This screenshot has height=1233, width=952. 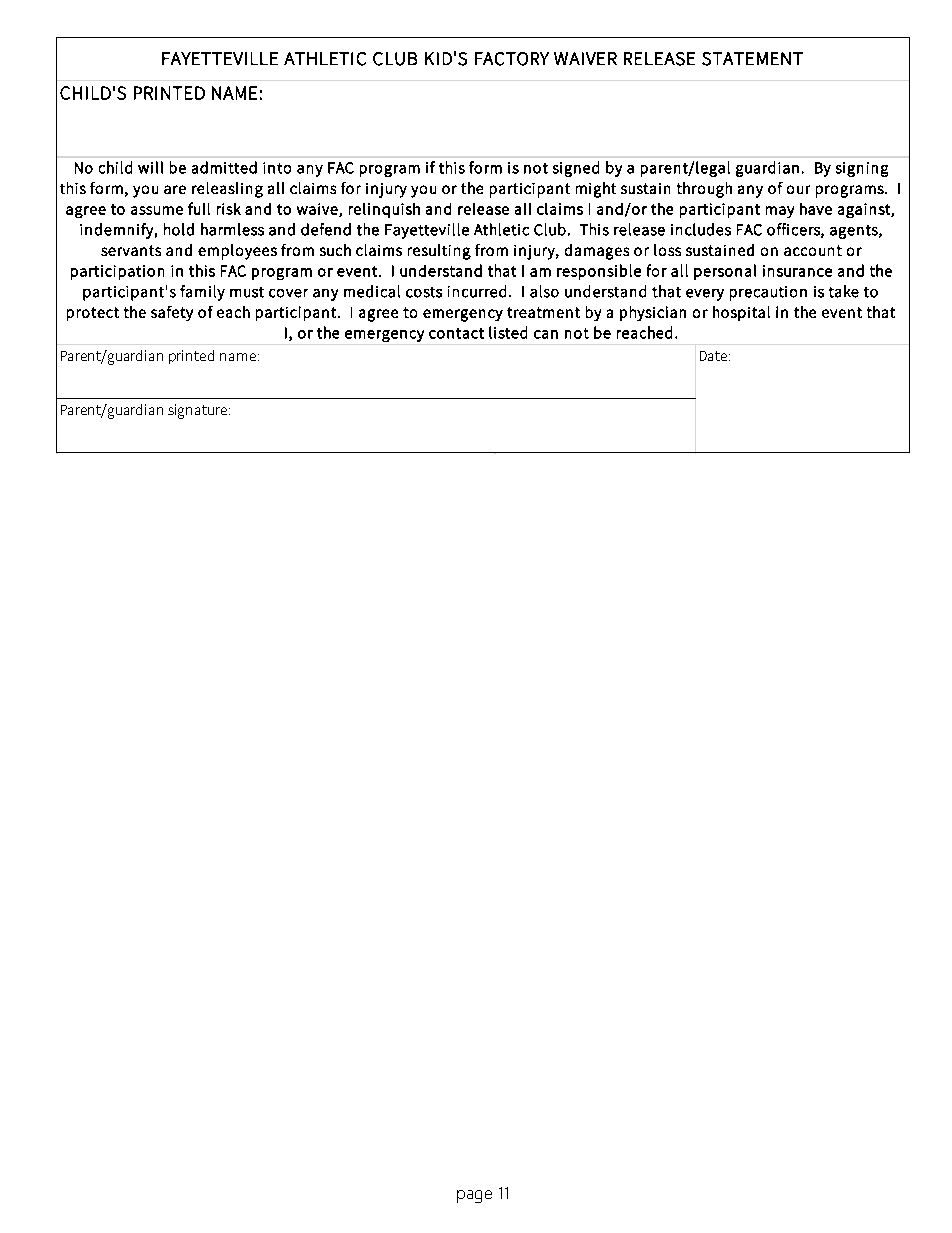 I want to click on signature, so click(x=199, y=411).
